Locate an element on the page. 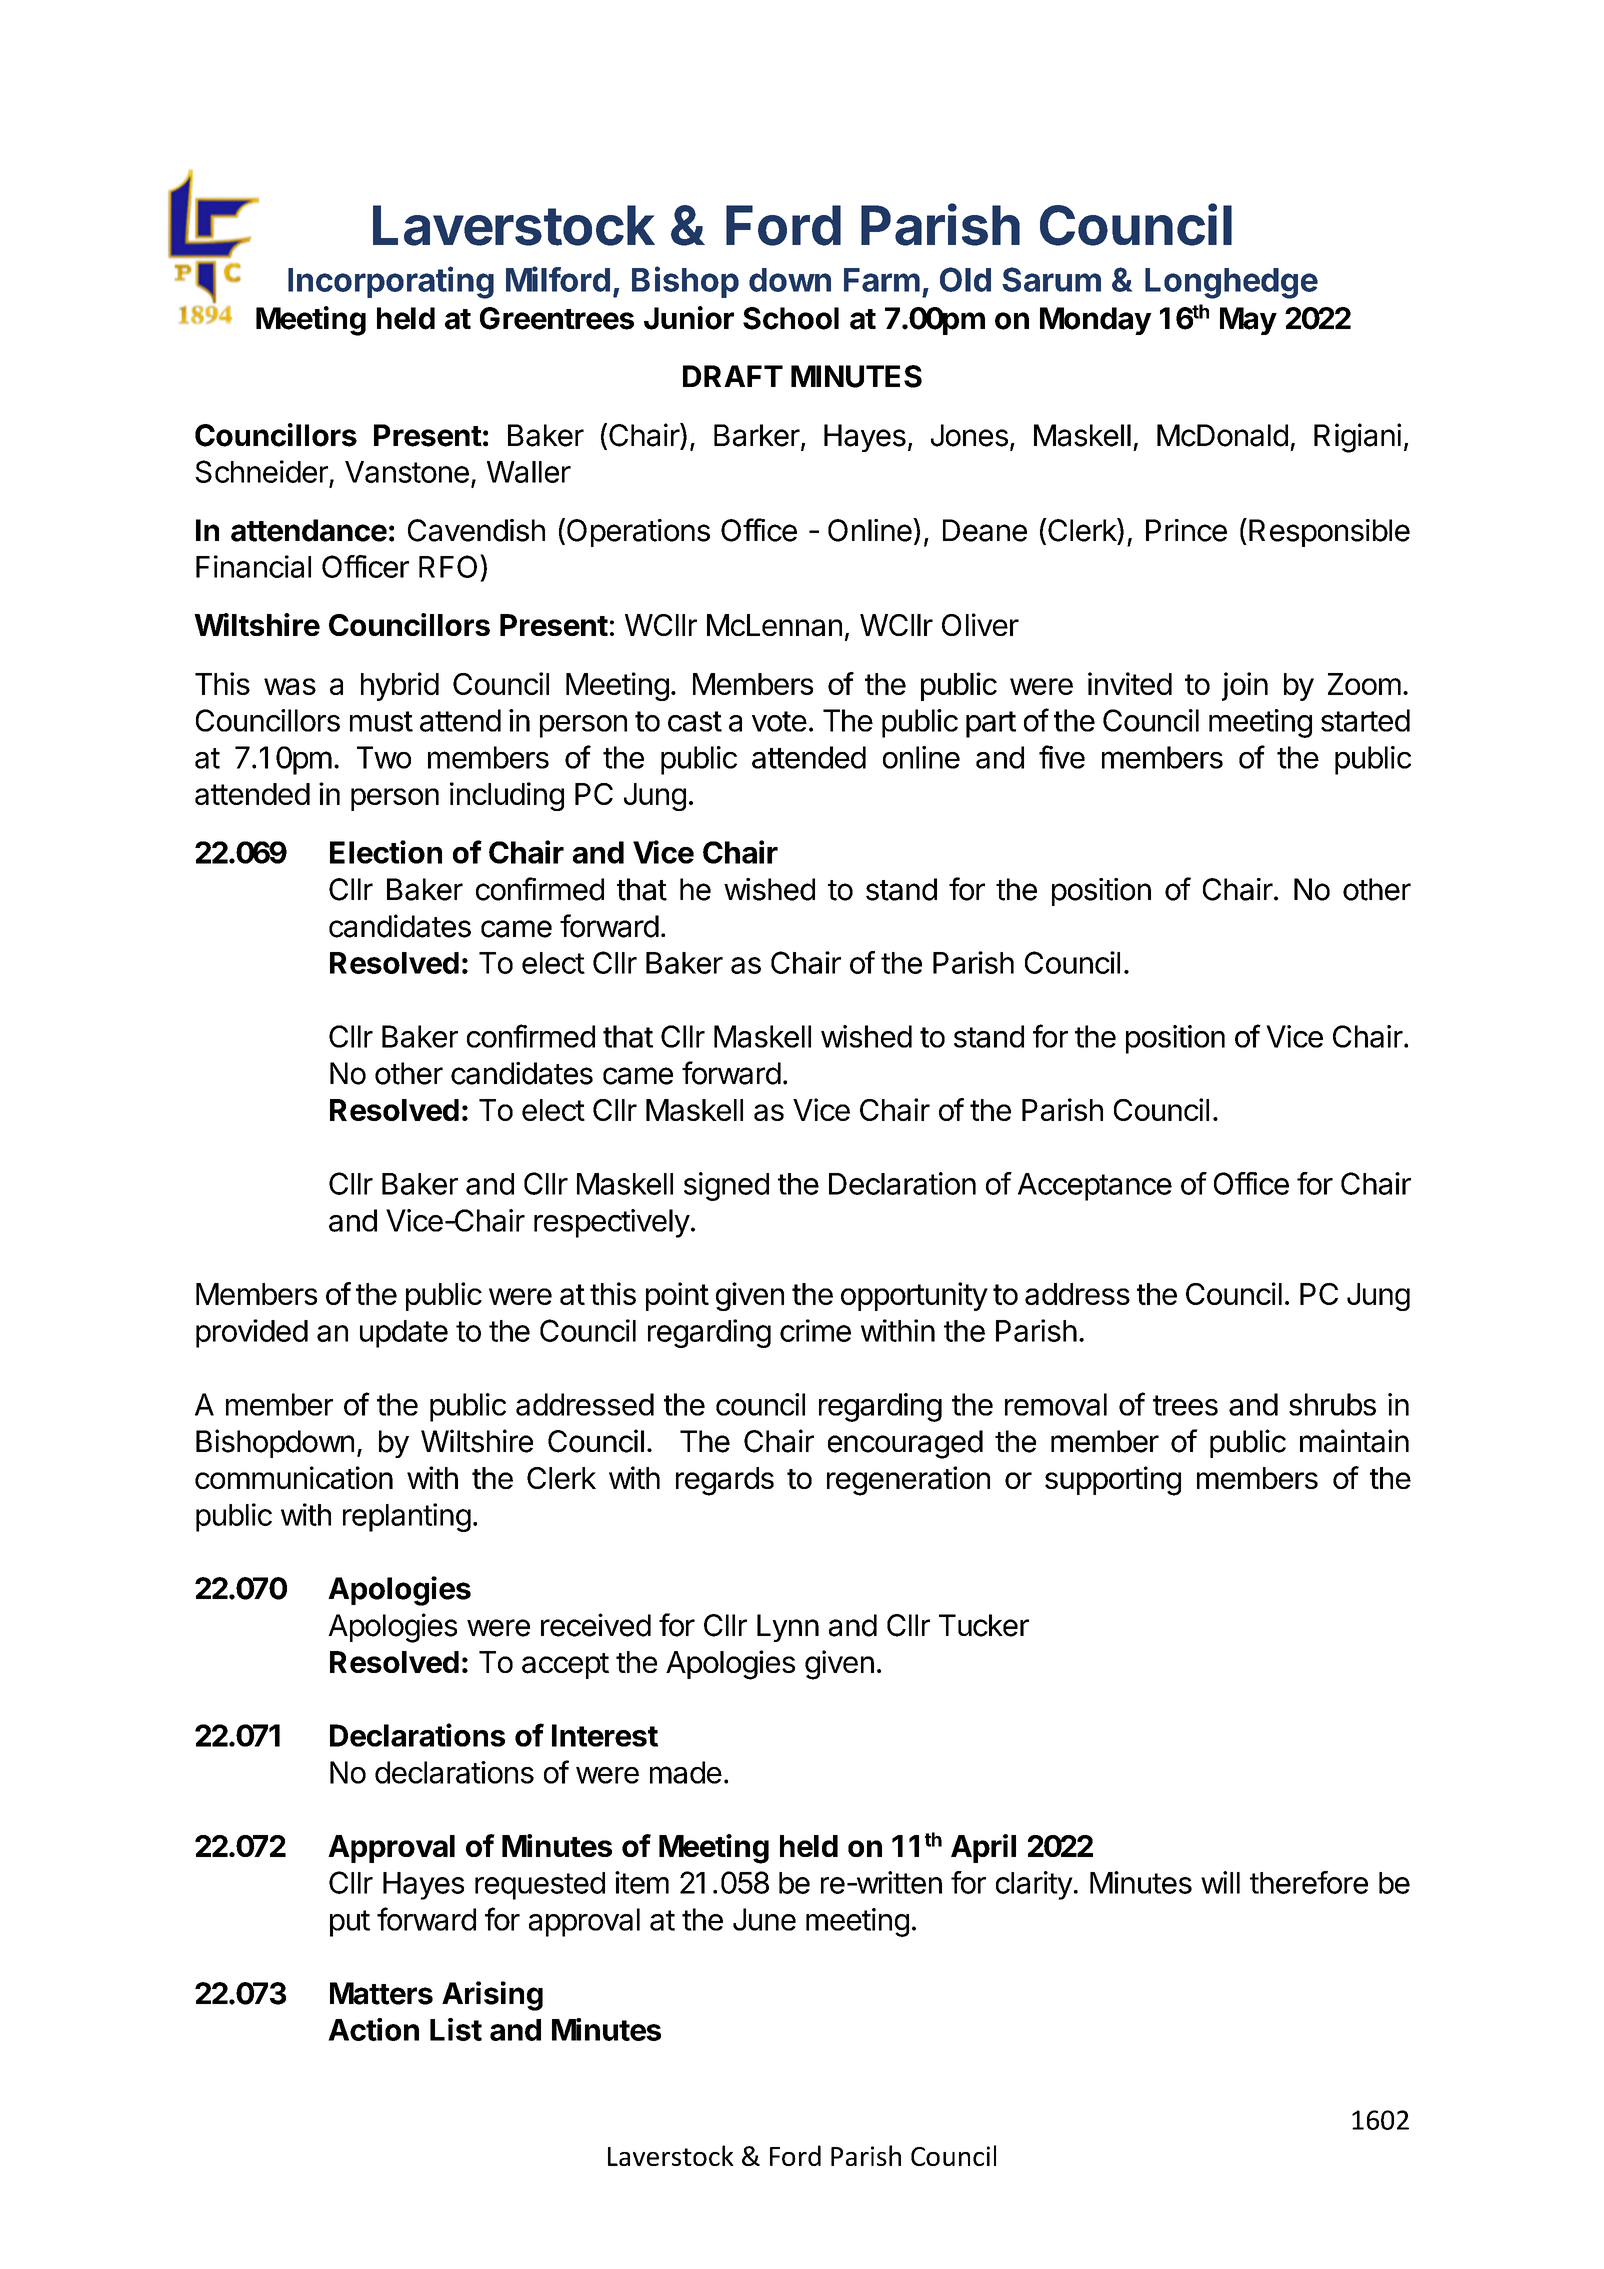  update is located at coordinates (404, 1334).
